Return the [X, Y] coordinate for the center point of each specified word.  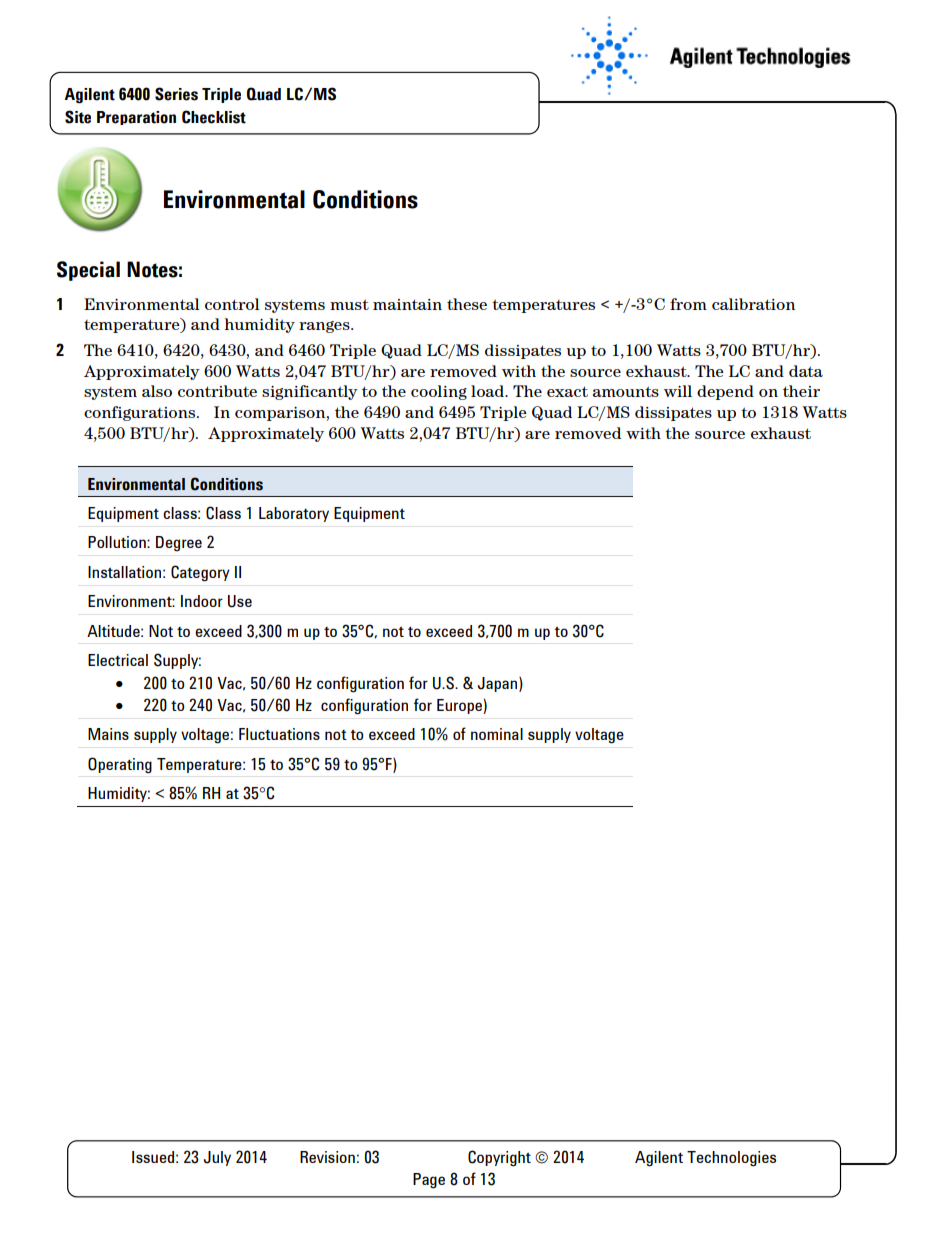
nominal [497, 734]
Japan [499, 684]
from [688, 304]
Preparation [136, 118]
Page [429, 1181]
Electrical [118, 660]
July [217, 1158]
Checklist [214, 117]
